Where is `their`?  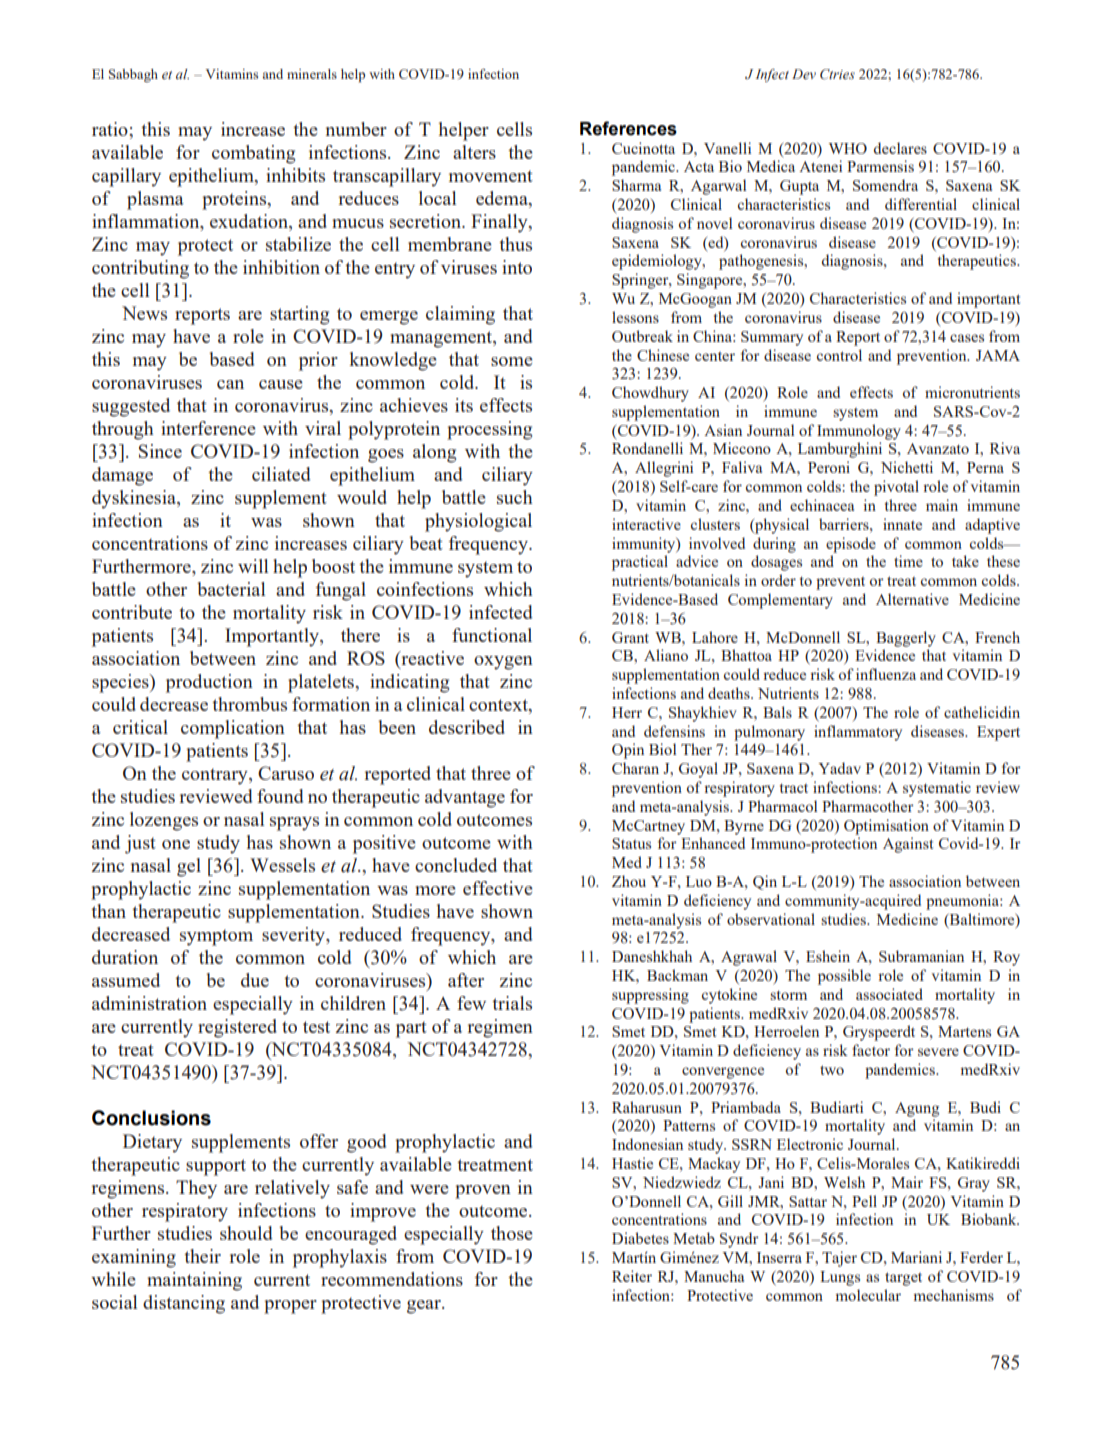
their is located at coordinates (202, 1256).
